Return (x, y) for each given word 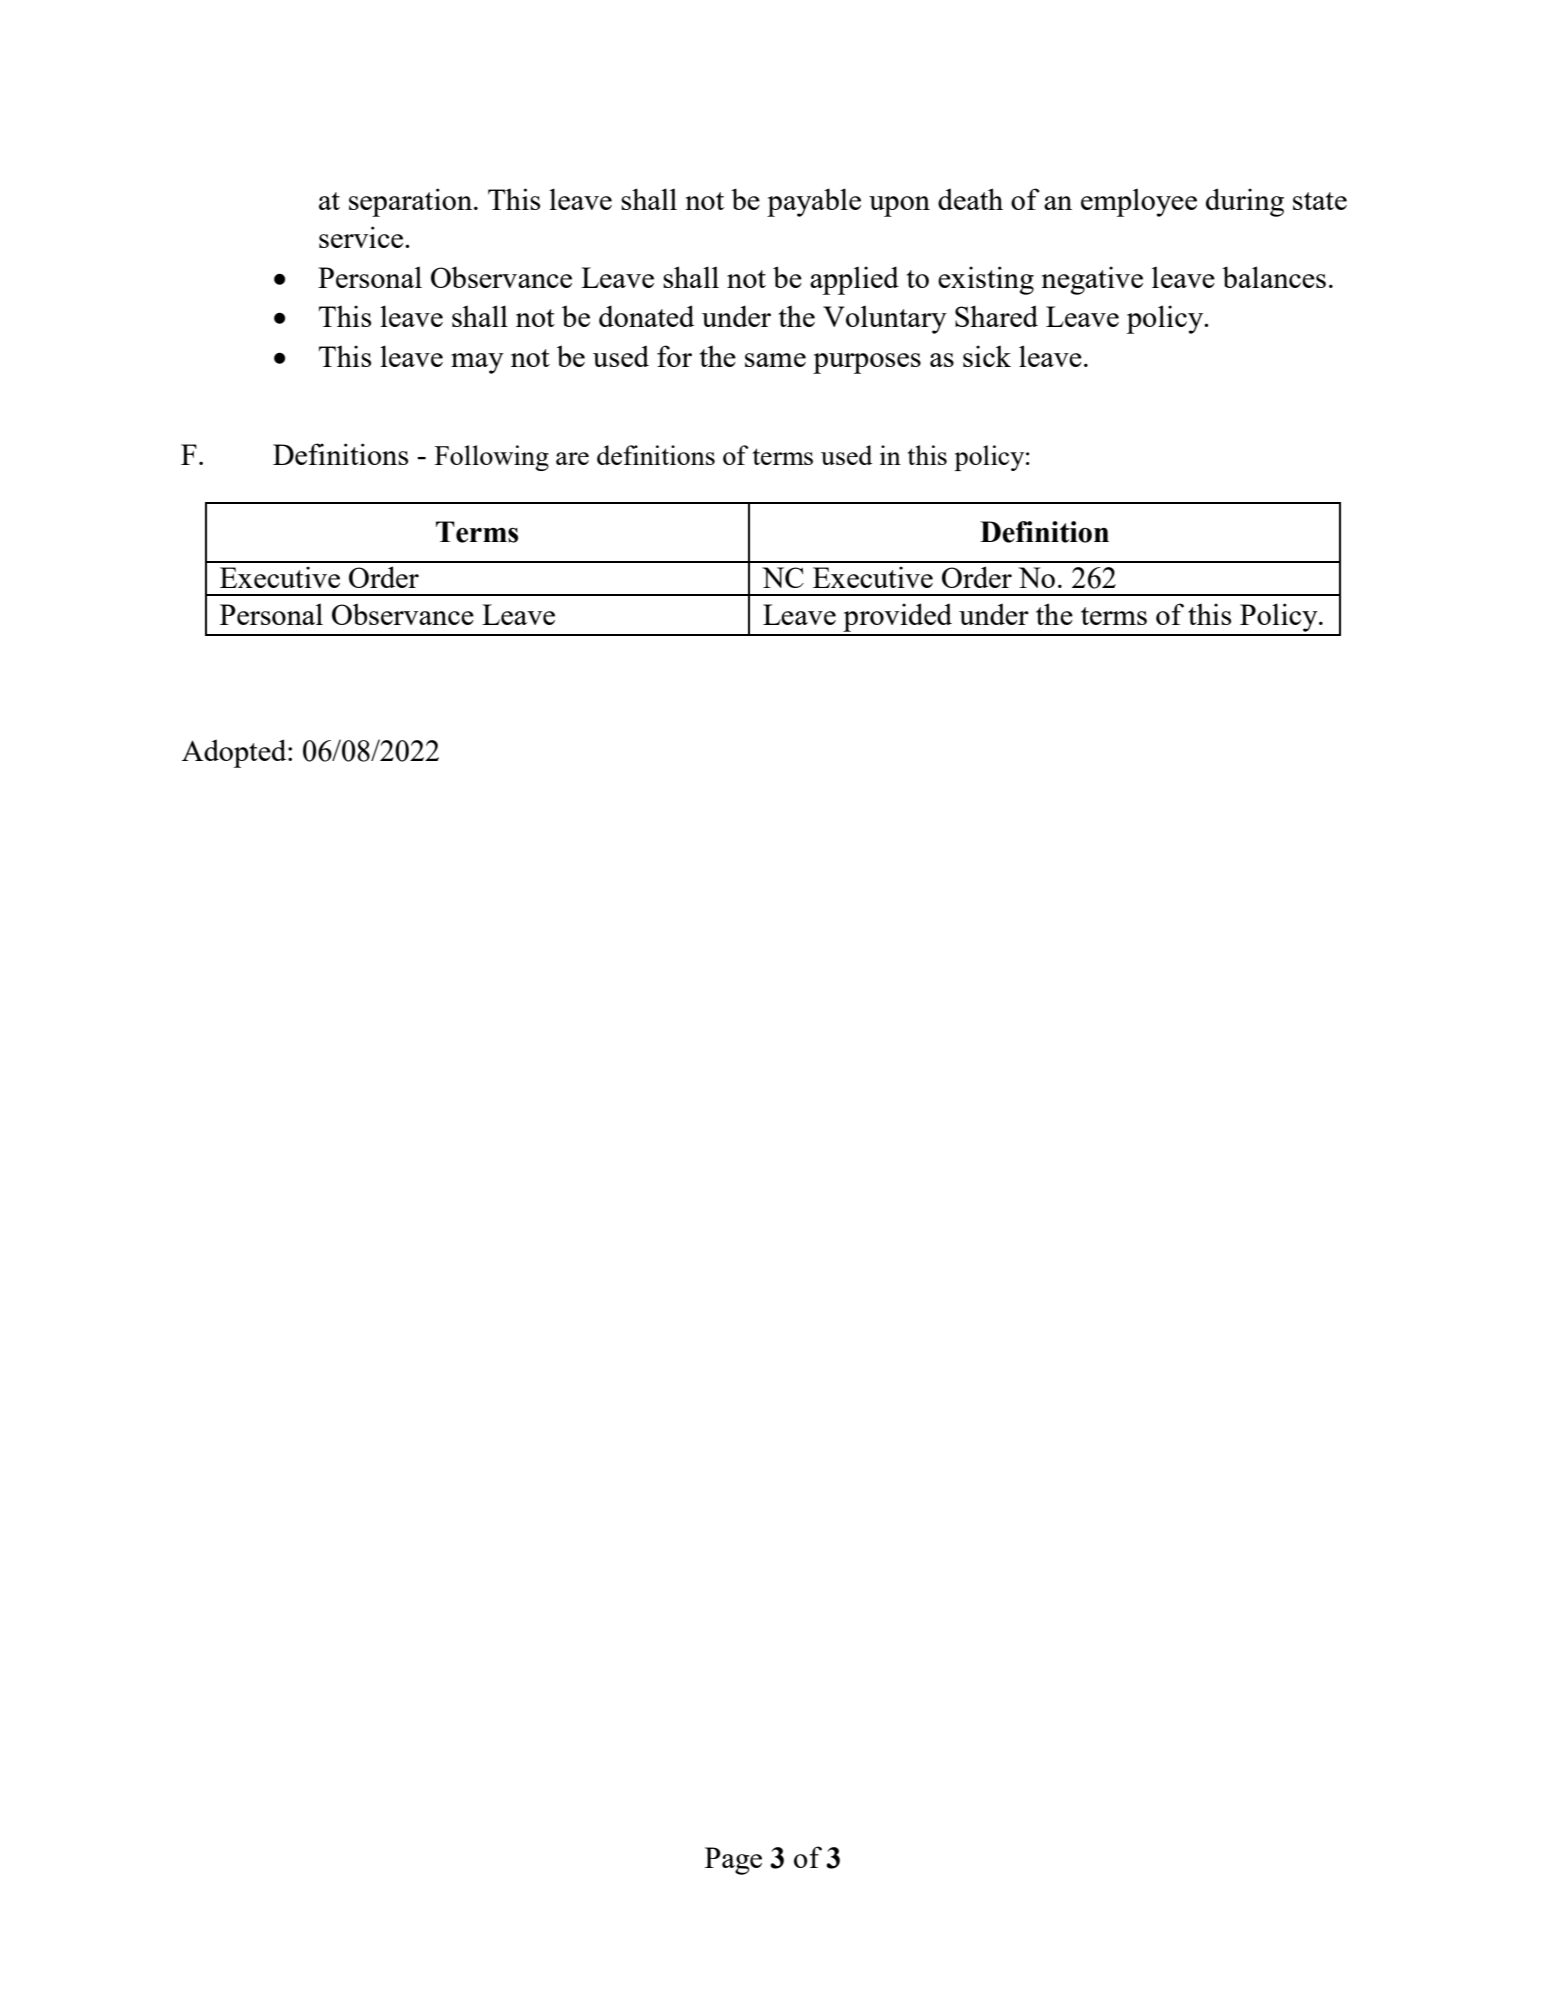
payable (814, 202)
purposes (867, 363)
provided (897, 617)
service (362, 237)
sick (987, 356)
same (775, 360)
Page (733, 1861)
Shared (996, 316)
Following (492, 458)
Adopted (235, 753)
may (477, 363)
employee (1139, 202)
